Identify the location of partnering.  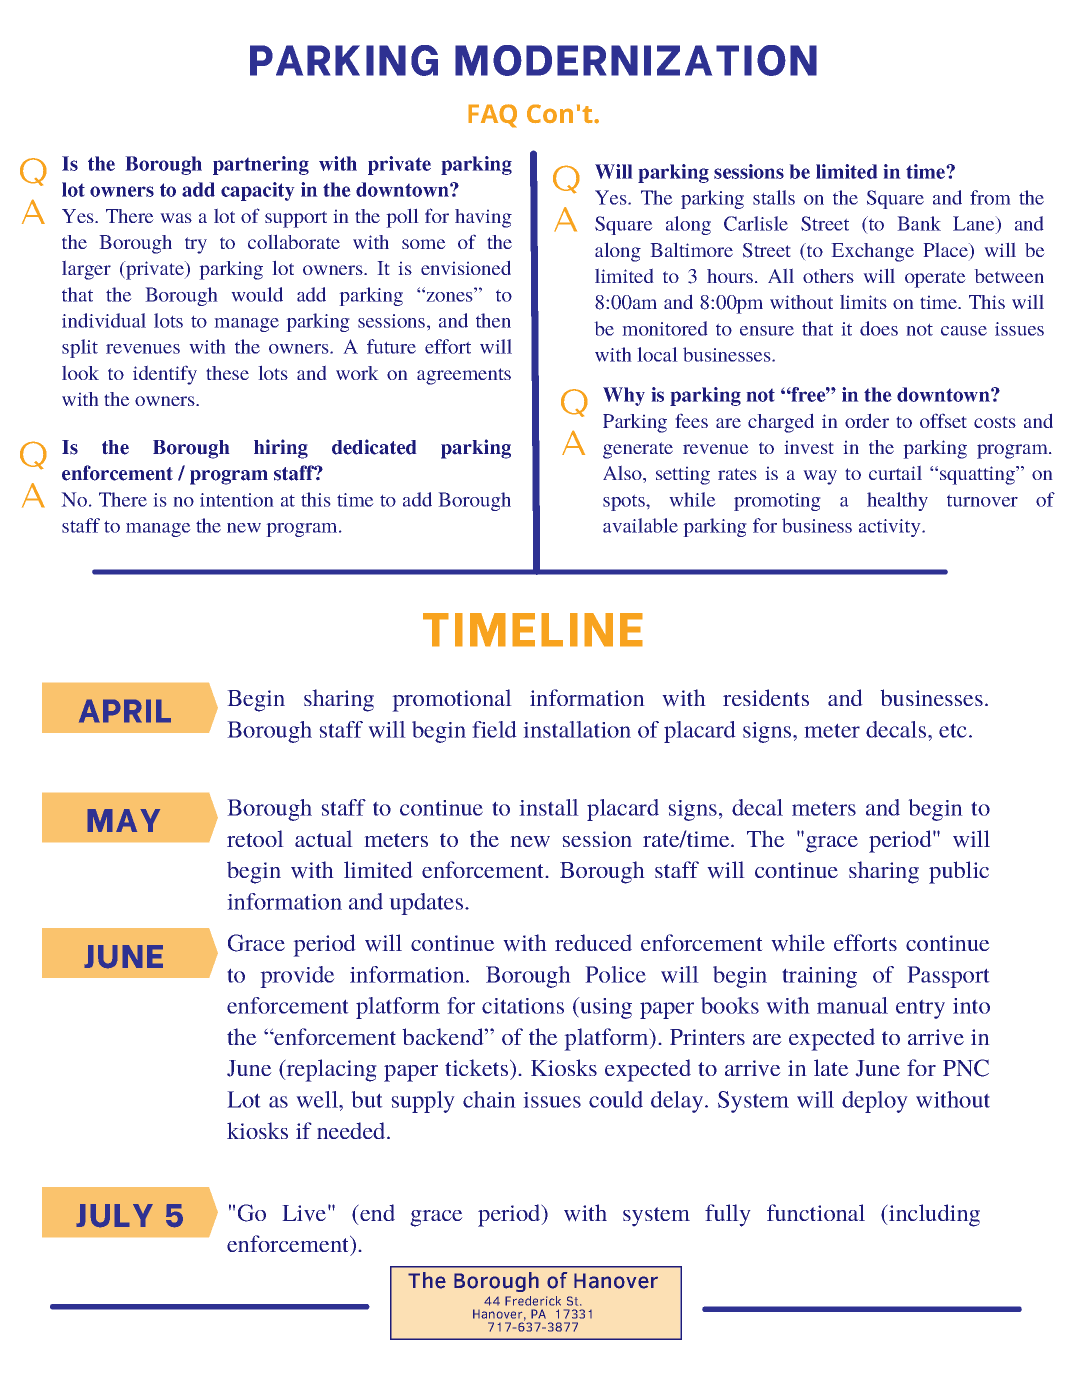
(261, 165).
